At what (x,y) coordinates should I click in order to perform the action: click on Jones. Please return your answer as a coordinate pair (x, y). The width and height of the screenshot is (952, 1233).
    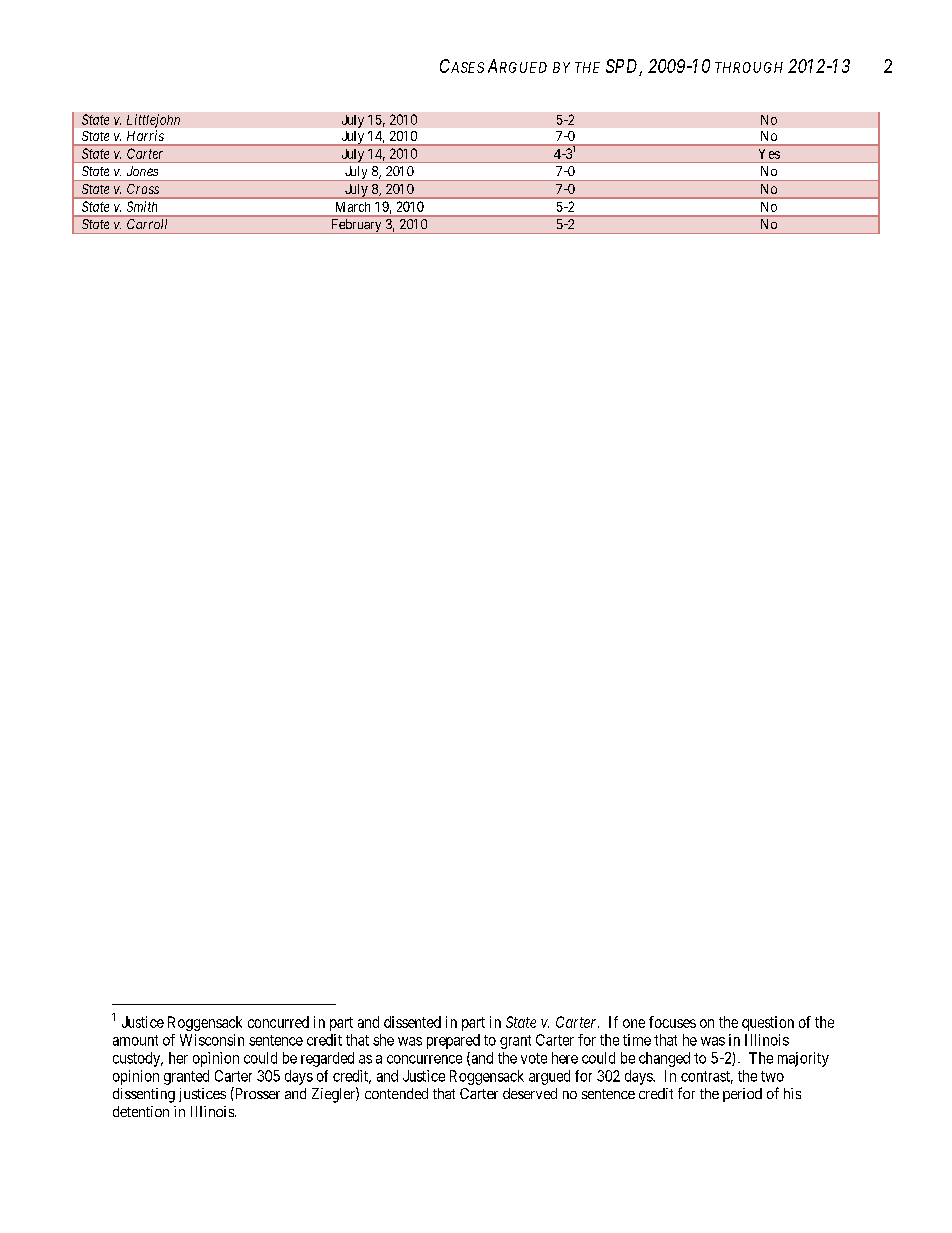
    Looking at the image, I should click on (142, 171).
